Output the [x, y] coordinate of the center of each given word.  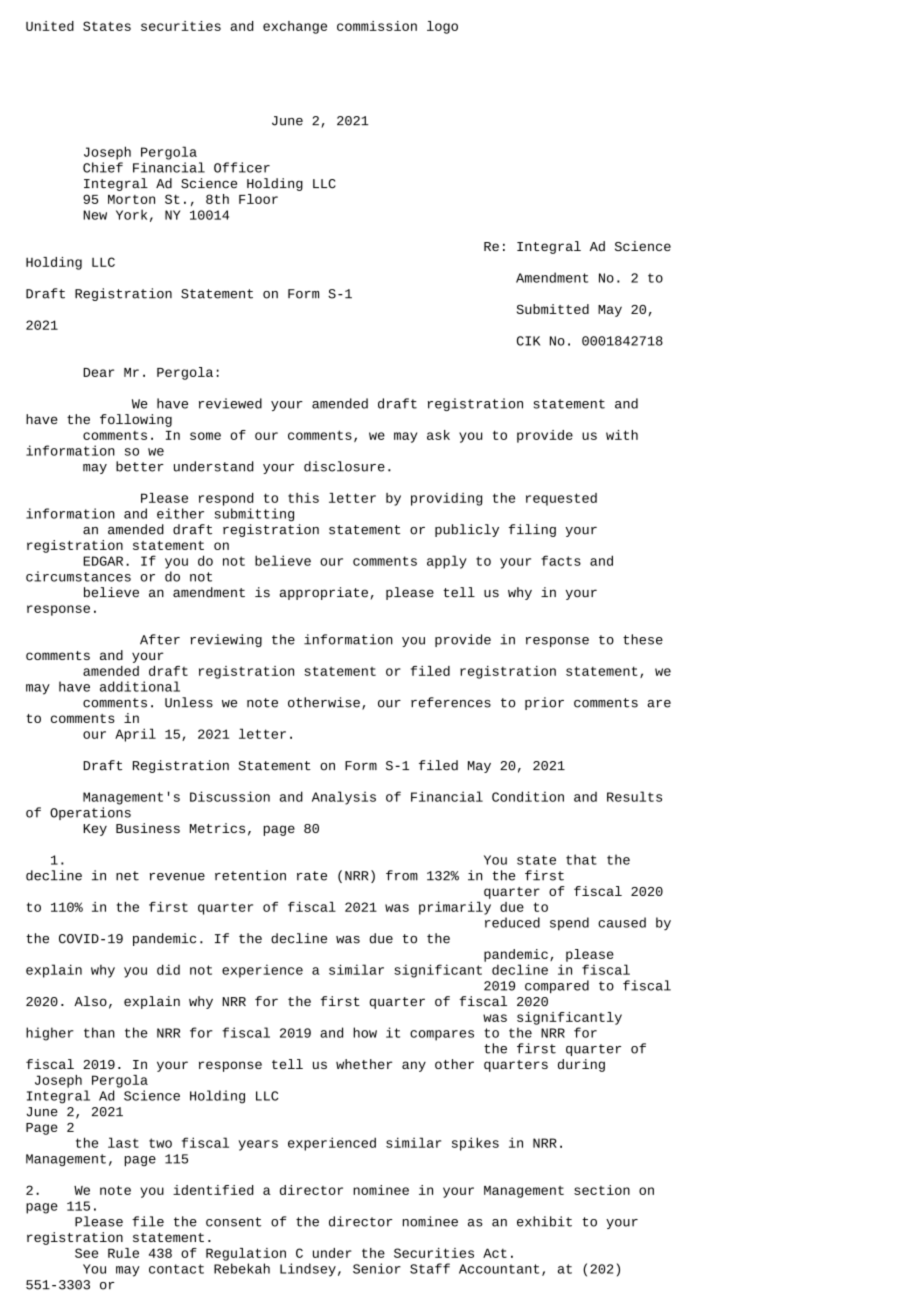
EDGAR [103, 561]
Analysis [344, 798]
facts [561, 560]
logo [442, 27]
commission [377, 26]
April [135, 735]
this [303, 498]
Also [90, 1001]
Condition [528, 796]
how [365, 1032]
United [50, 26]
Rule [123, 1253]
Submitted [553, 309]
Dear [98, 372]
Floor [258, 199]
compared [557, 986]
